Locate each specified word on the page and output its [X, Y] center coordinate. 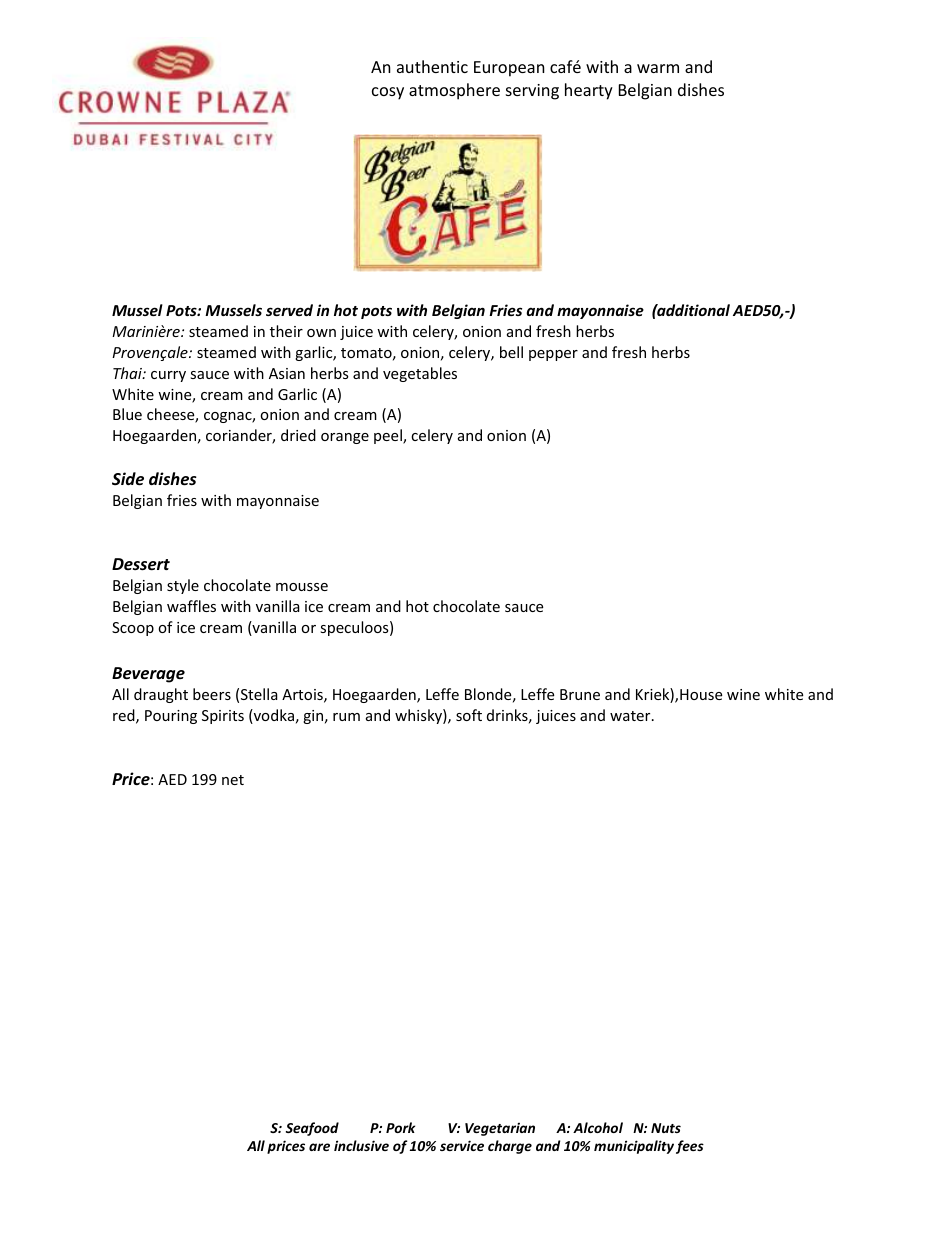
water [631, 716]
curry [168, 376]
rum [346, 717]
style [183, 586]
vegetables [420, 374]
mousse [302, 587]
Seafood [312, 1129]
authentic [432, 66]
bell [511, 352]
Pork [400, 1127]
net [233, 780]
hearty [589, 91]
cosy [388, 93]
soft [469, 715]
